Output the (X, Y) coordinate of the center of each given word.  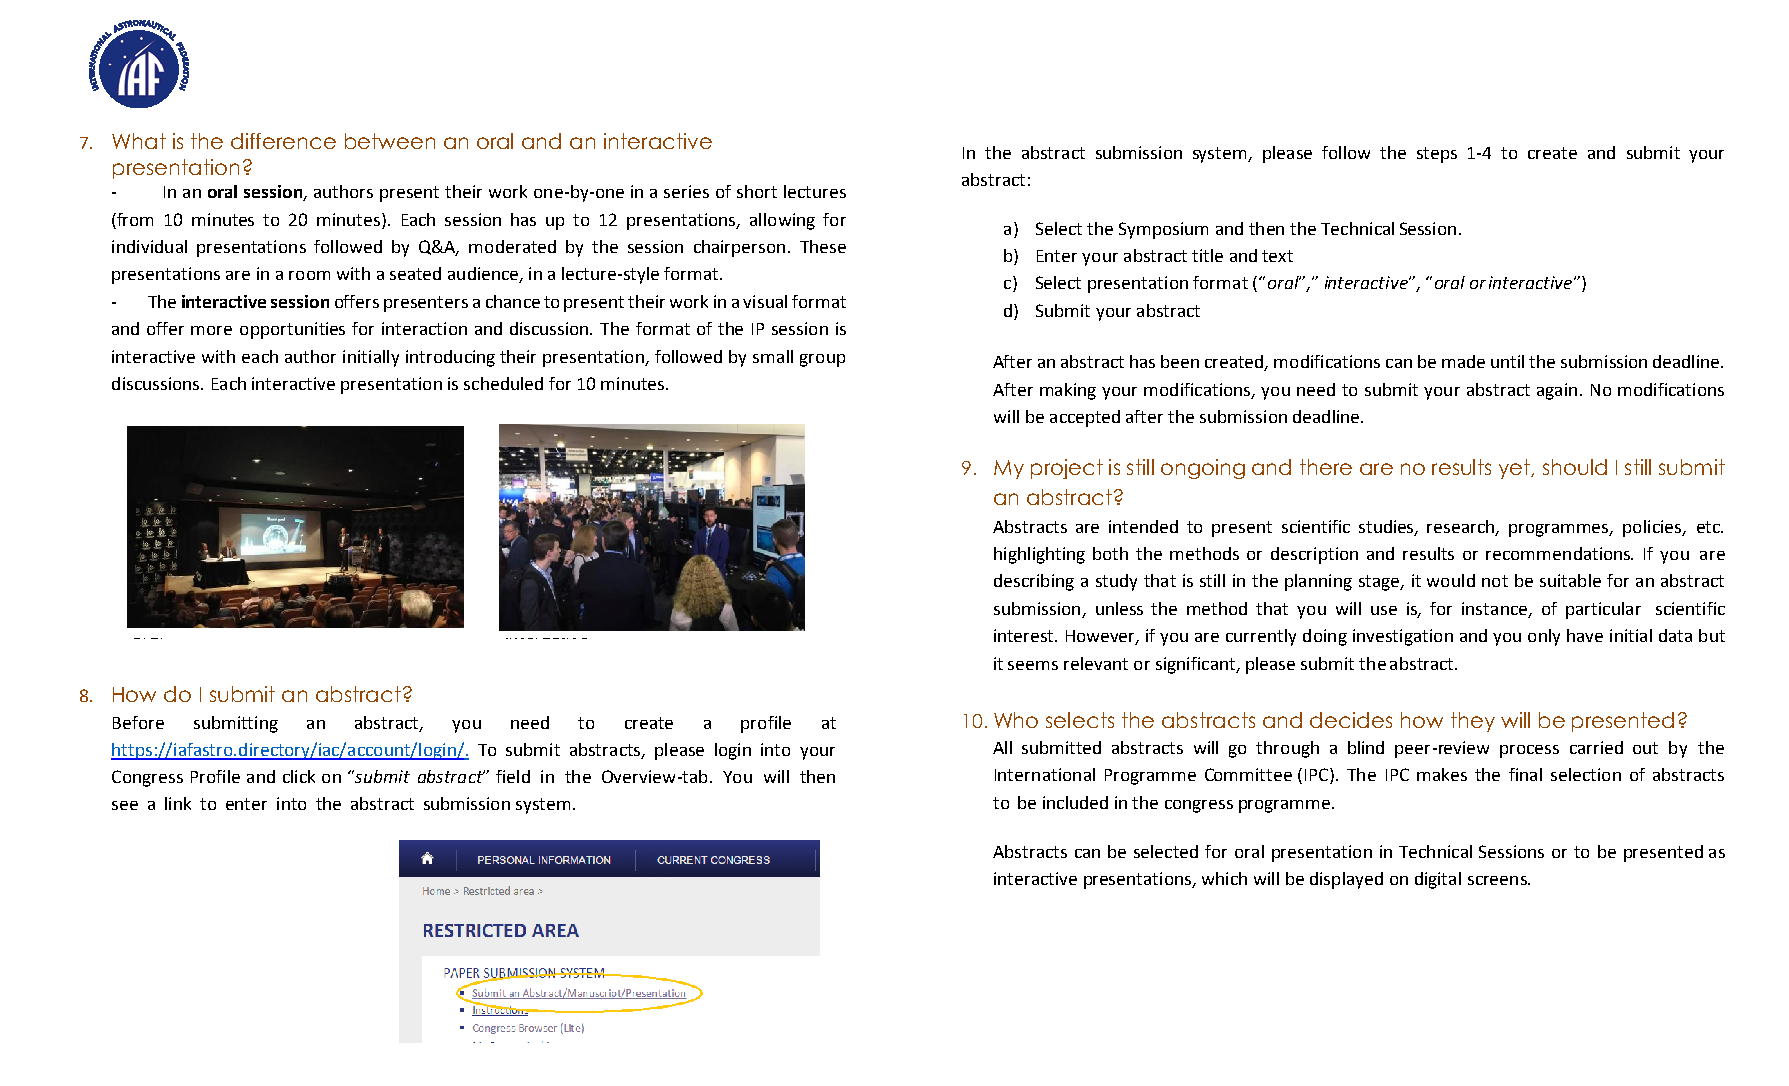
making (1068, 391)
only (1544, 637)
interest (1025, 635)
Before (138, 722)
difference (283, 141)
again (1557, 391)
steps (1437, 155)
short (757, 191)
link (178, 803)
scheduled (503, 383)
